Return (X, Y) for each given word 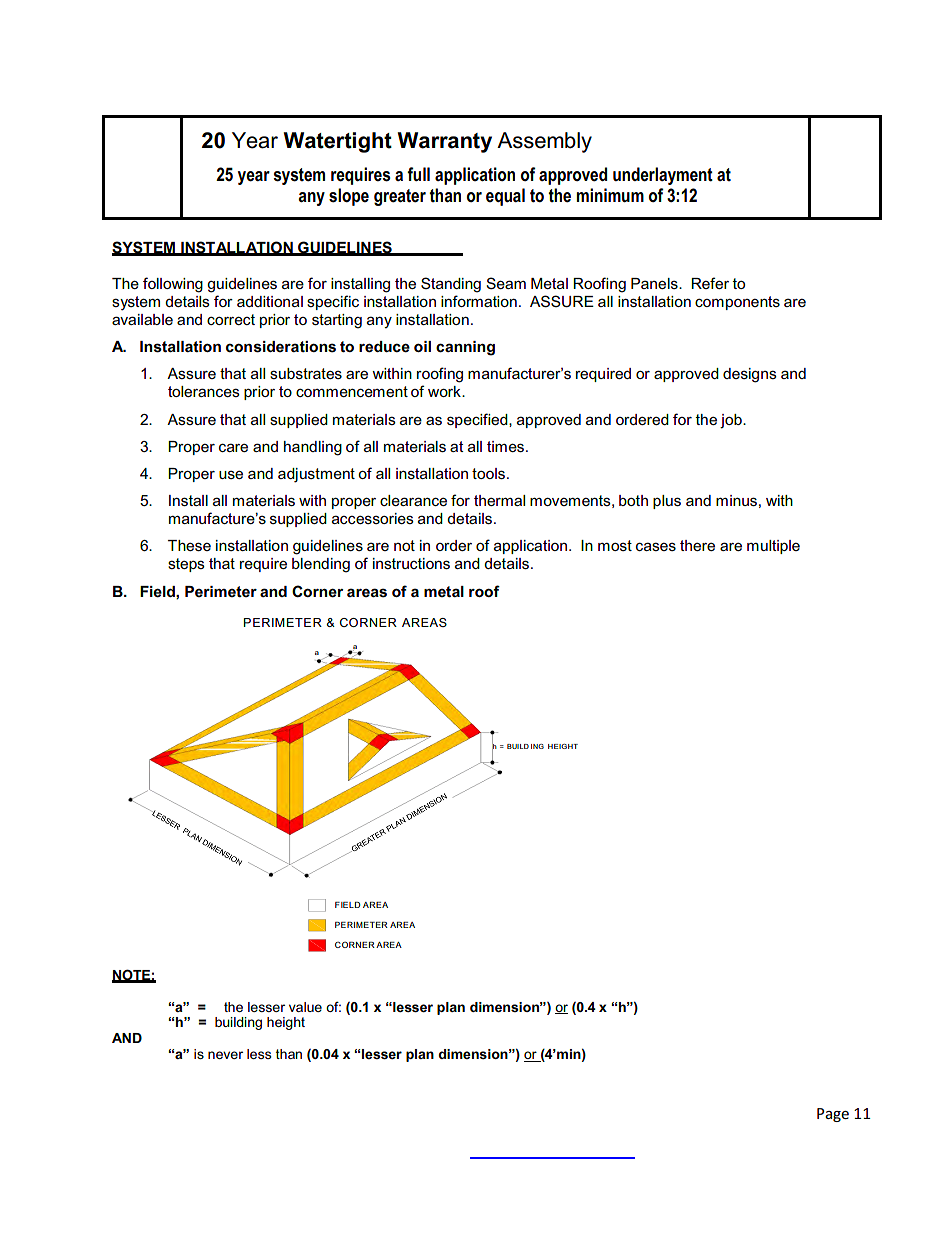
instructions (411, 563)
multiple (773, 547)
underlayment (663, 176)
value (305, 1007)
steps (186, 565)
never (225, 1055)
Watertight (338, 142)
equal (505, 197)
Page (833, 1115)
